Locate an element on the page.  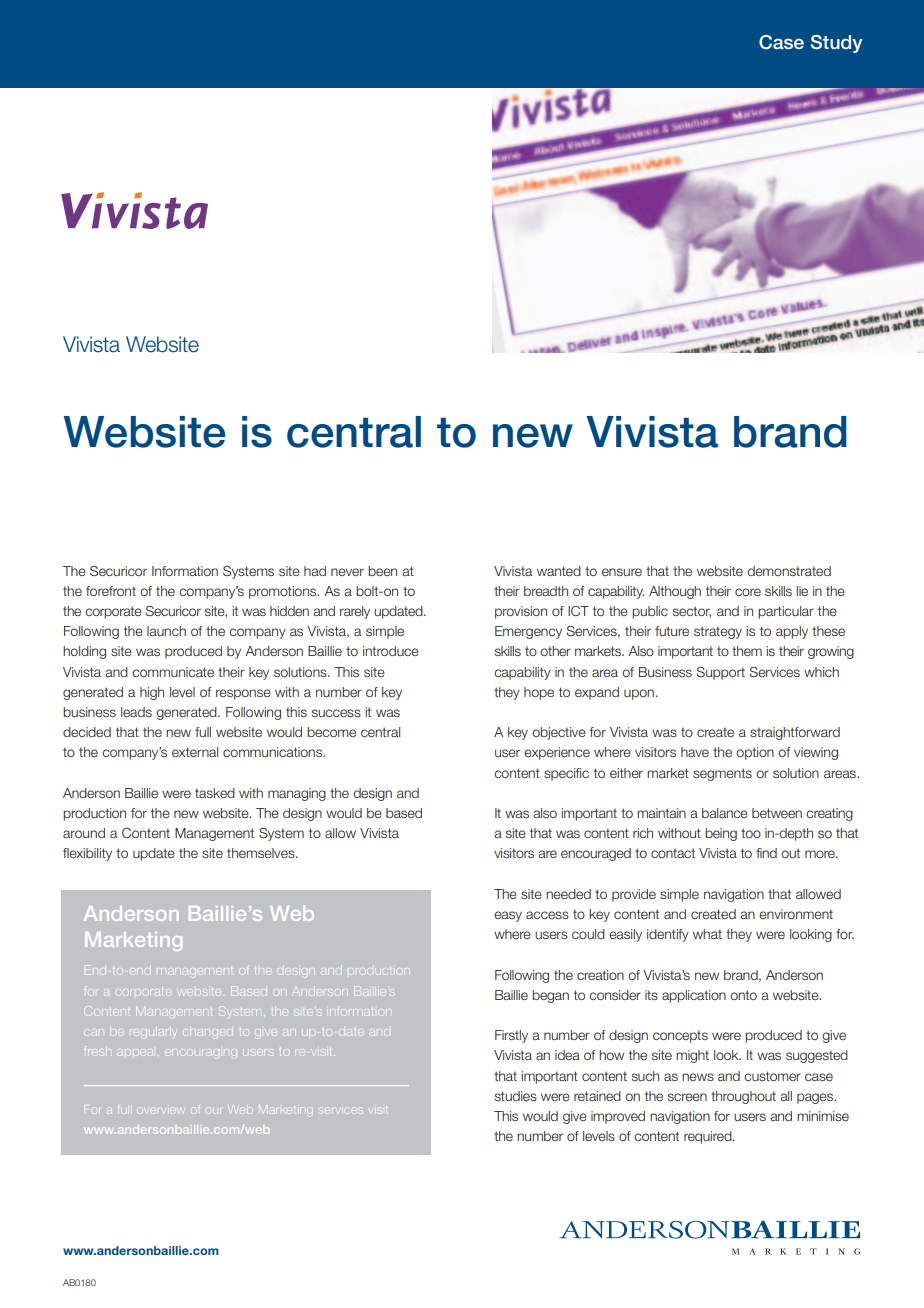
demonstrated is located at coordinates (789, 571).
